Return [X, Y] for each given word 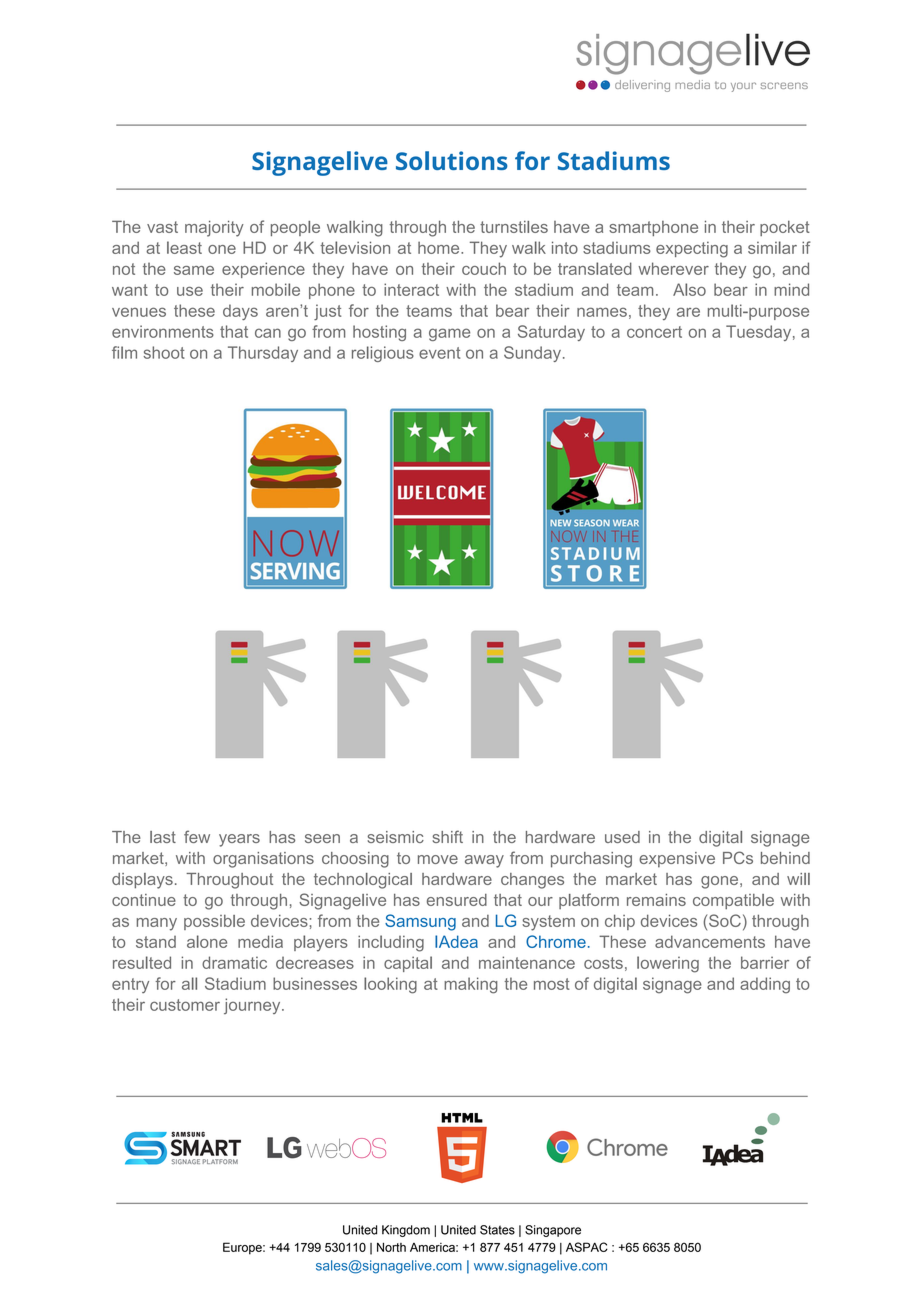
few [197, 836]
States [497, 1230]
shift [447, 836]
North [391, 1247]
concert [654, 332]
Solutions [452, 160]
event [439, 353]
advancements [710, 941]
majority [214, 228]
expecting [692, 249]
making [471, 985]
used [622, 837]
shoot [164, 352]
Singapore [553, 1231]
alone [207, 941]
